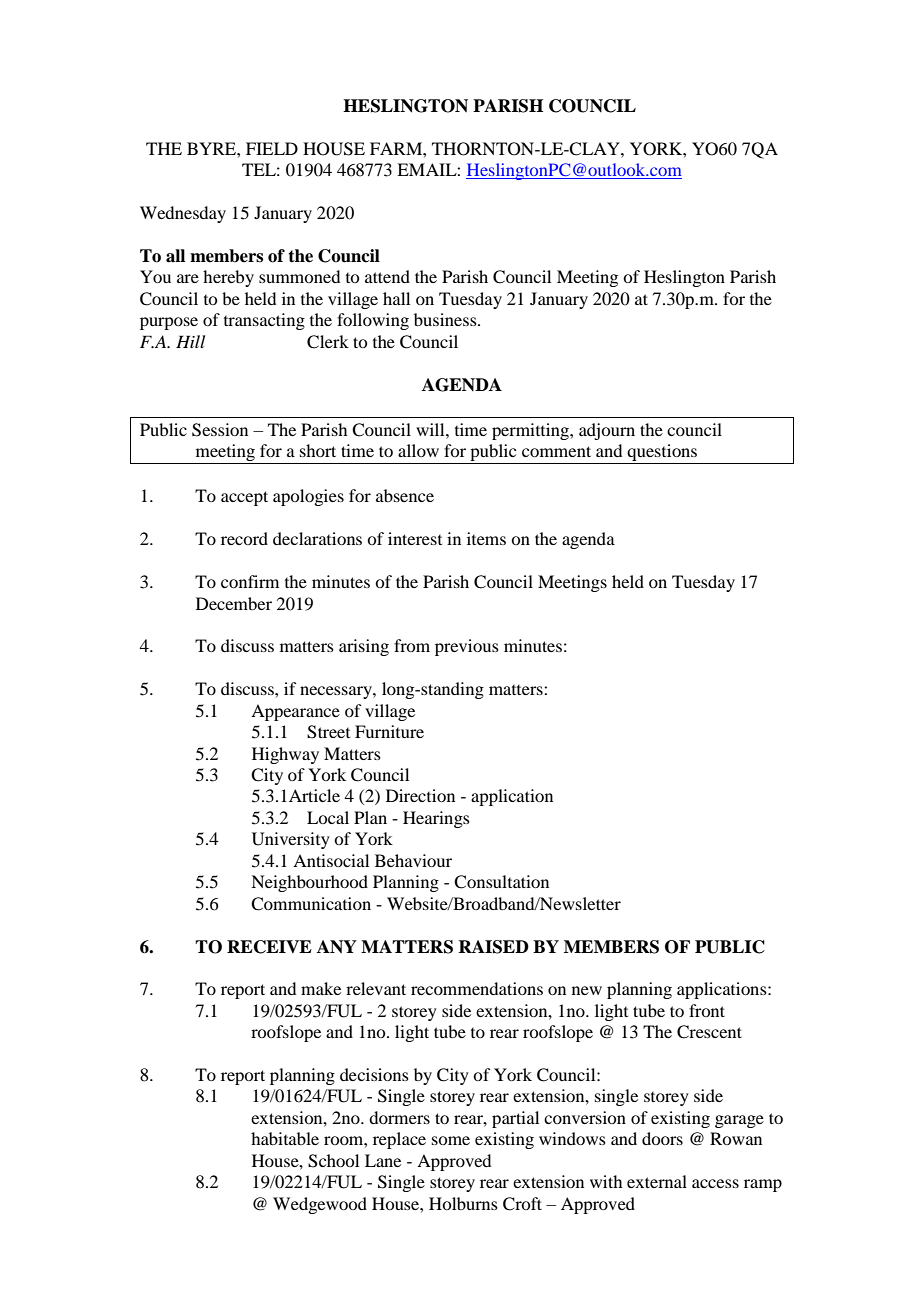  Describe the element at coordinates (451, 1140) in the screenshot. I see `some` at that location.
